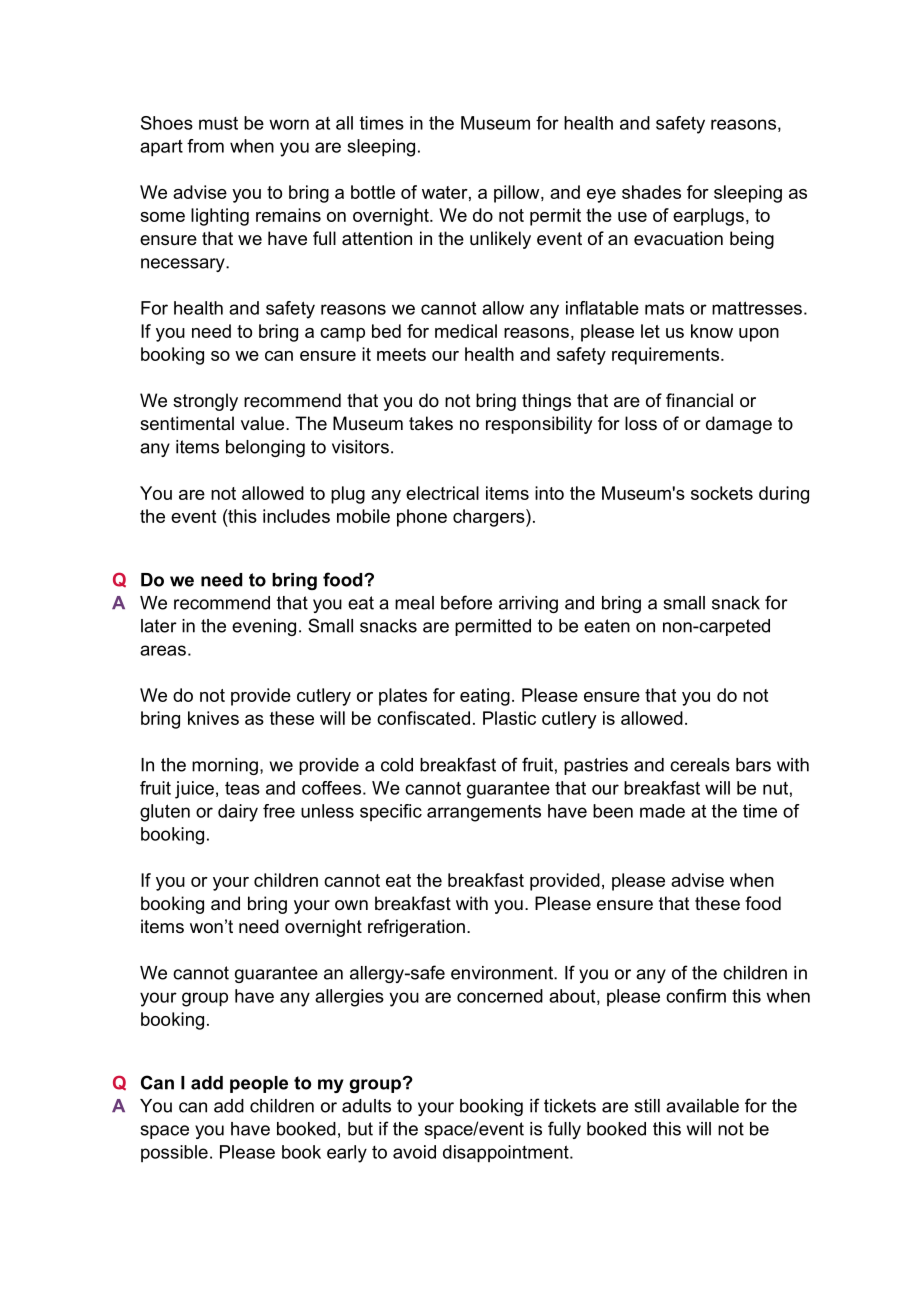 This screenshot has width=924, height=1308. What do you see at coordinates (205, 146) in the screenshot?
I see `from` at bounding box center [205, 146].
